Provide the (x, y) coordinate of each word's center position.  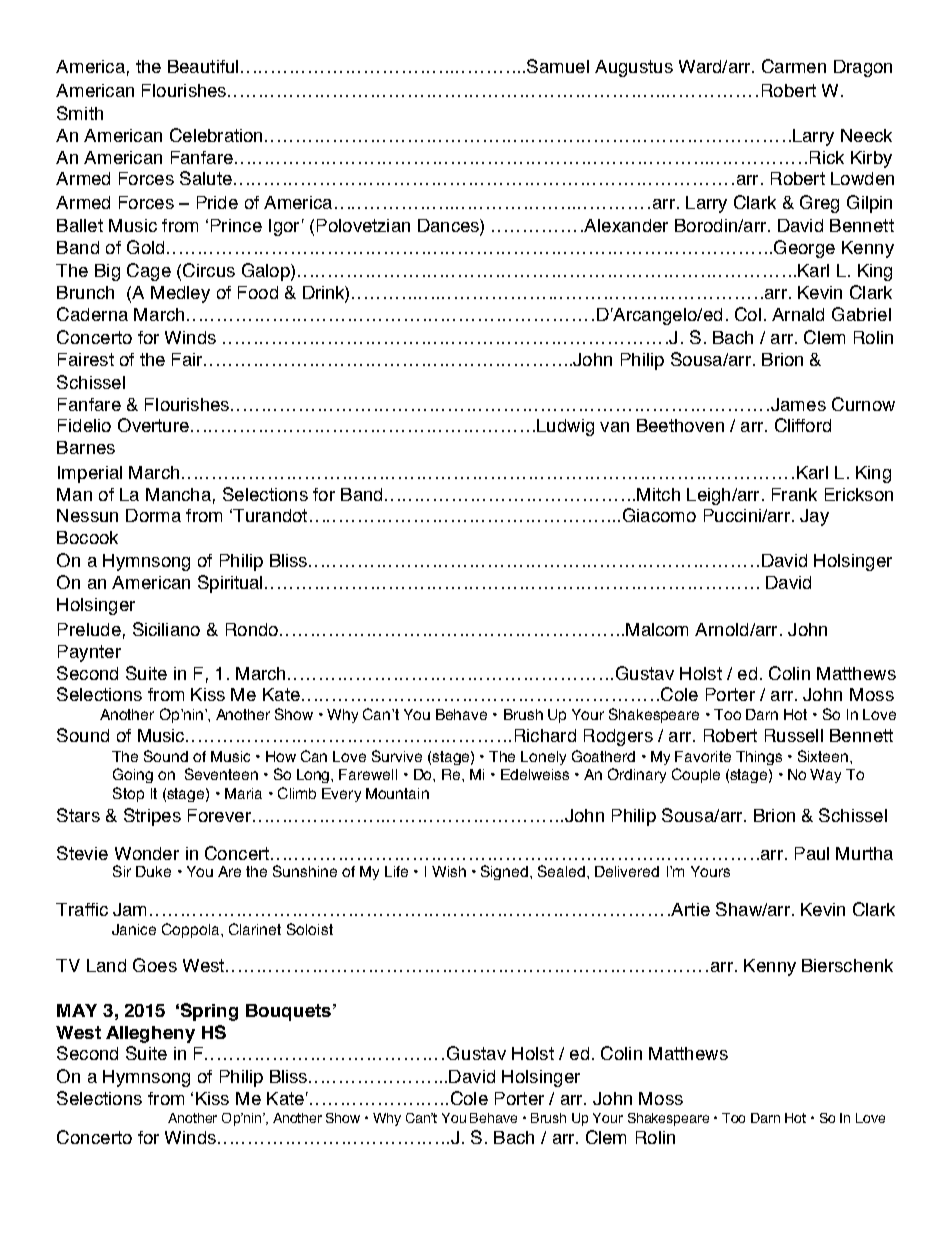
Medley (180, 294)
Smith (80, 113)
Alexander (625, 225)
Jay (814, 517)
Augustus (634, 68)
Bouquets (288, 1012)
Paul (812, 853)
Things (759, 758)
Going (133, 775)
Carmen (794, 66)
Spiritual (232, 584)
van (614, 427)
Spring (209, 1012)
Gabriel (861, 314)
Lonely (543, 758)
